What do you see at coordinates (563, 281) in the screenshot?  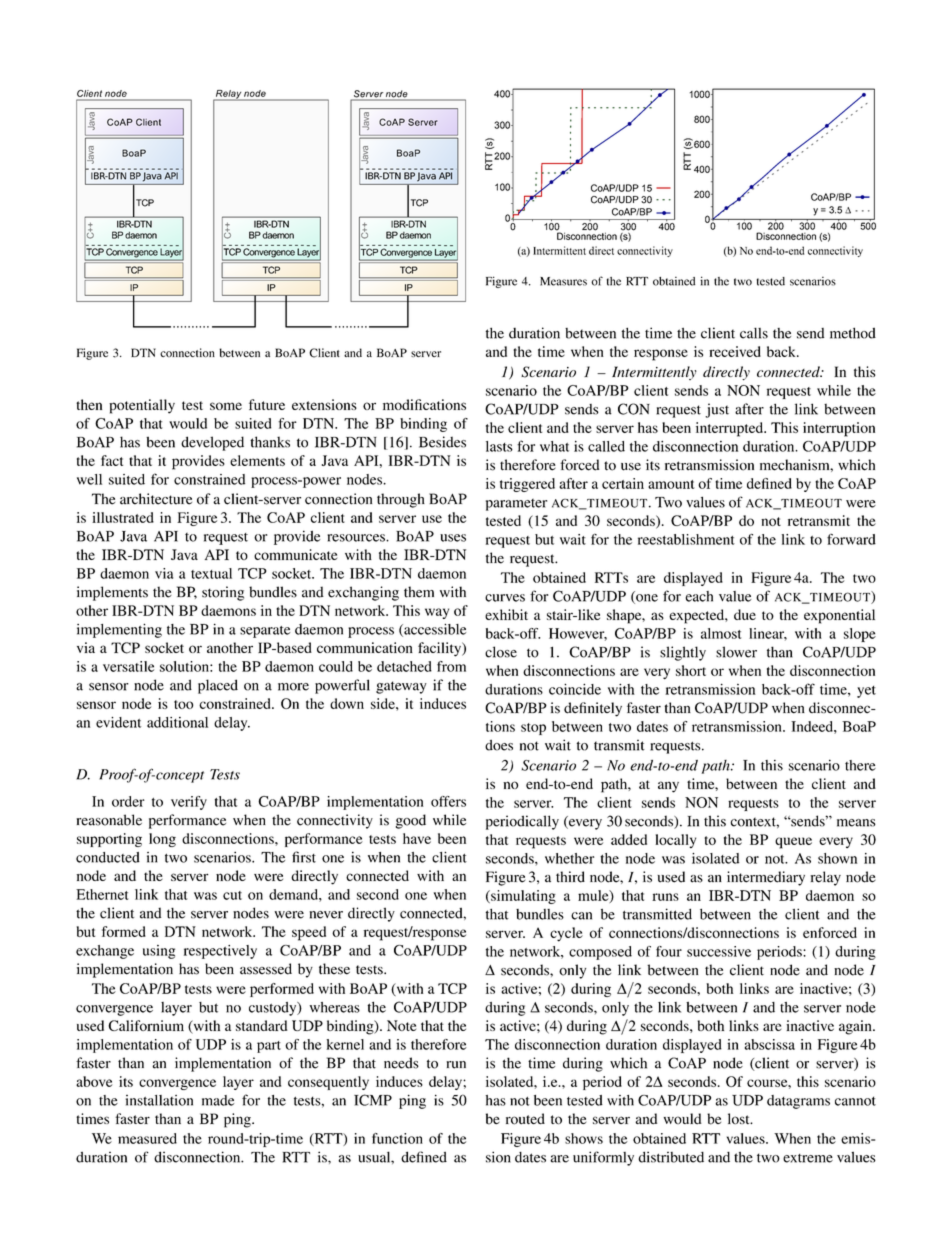 I see `Measures` at bounding box center [563, 281].
